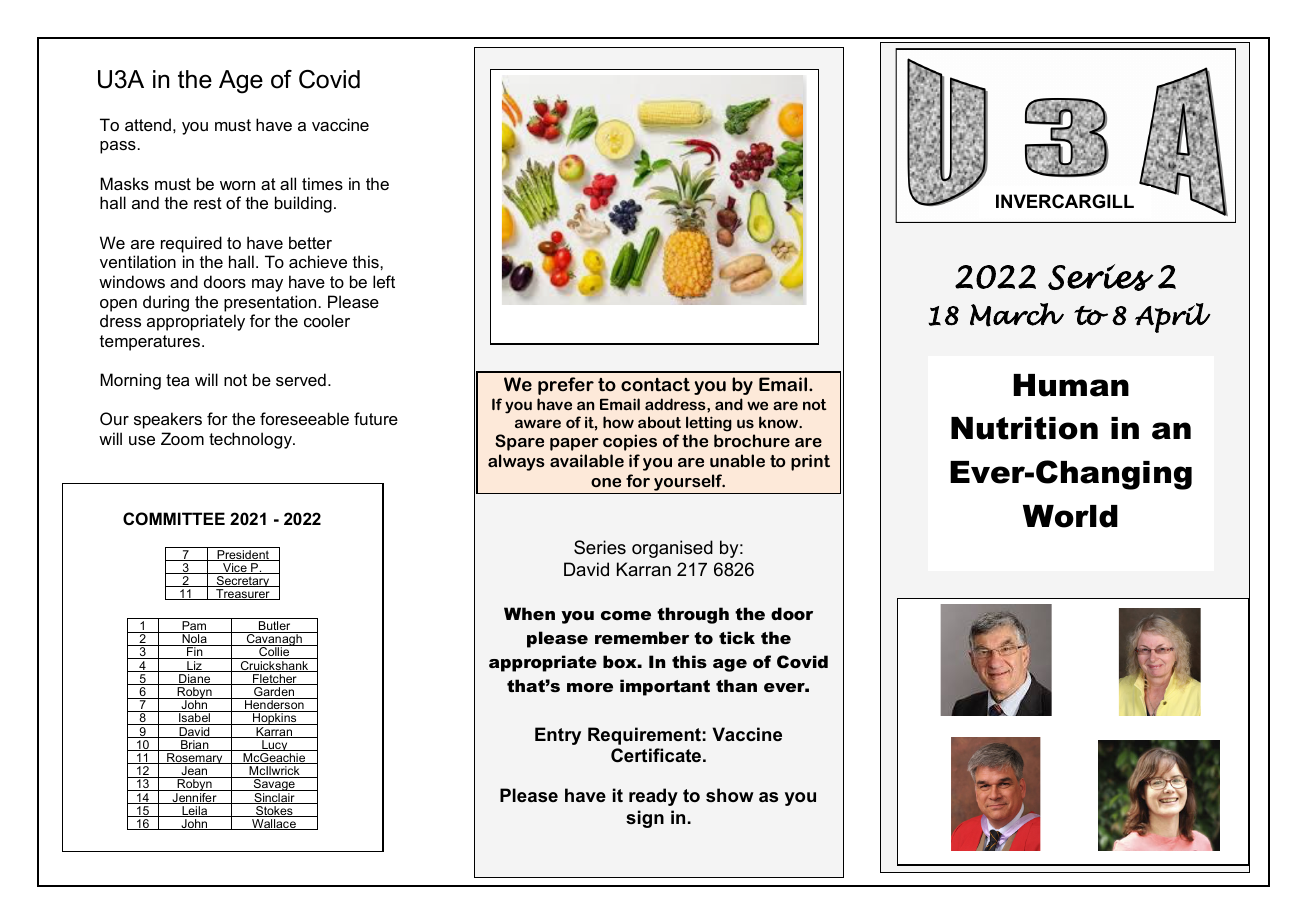 The width and height of the document is (1308, 924). What do you see at coordinates (274, 785) in the document?
I see `Savage` at bounding box center [274, 785].
